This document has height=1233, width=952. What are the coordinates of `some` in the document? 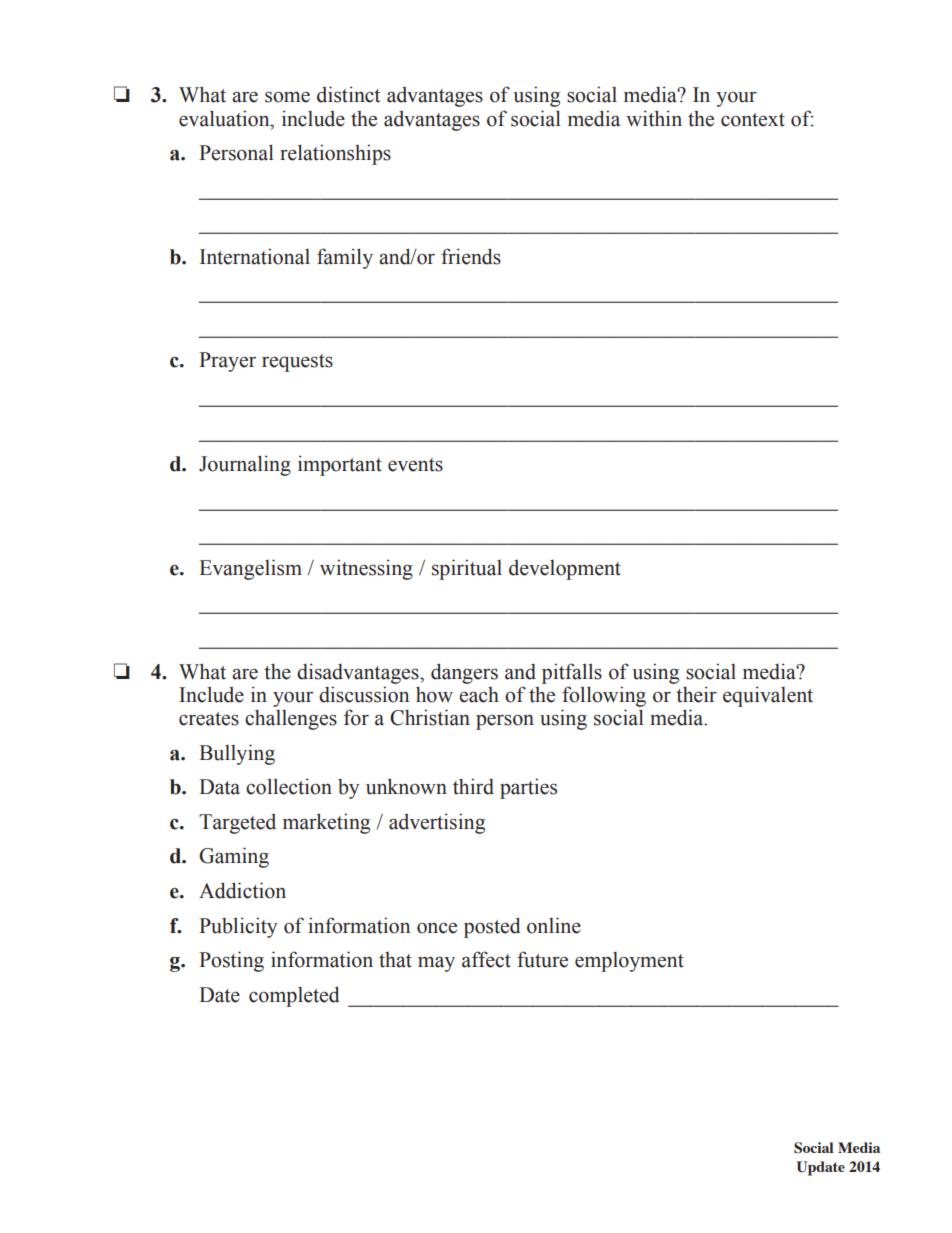 It's located at (287, 97).
